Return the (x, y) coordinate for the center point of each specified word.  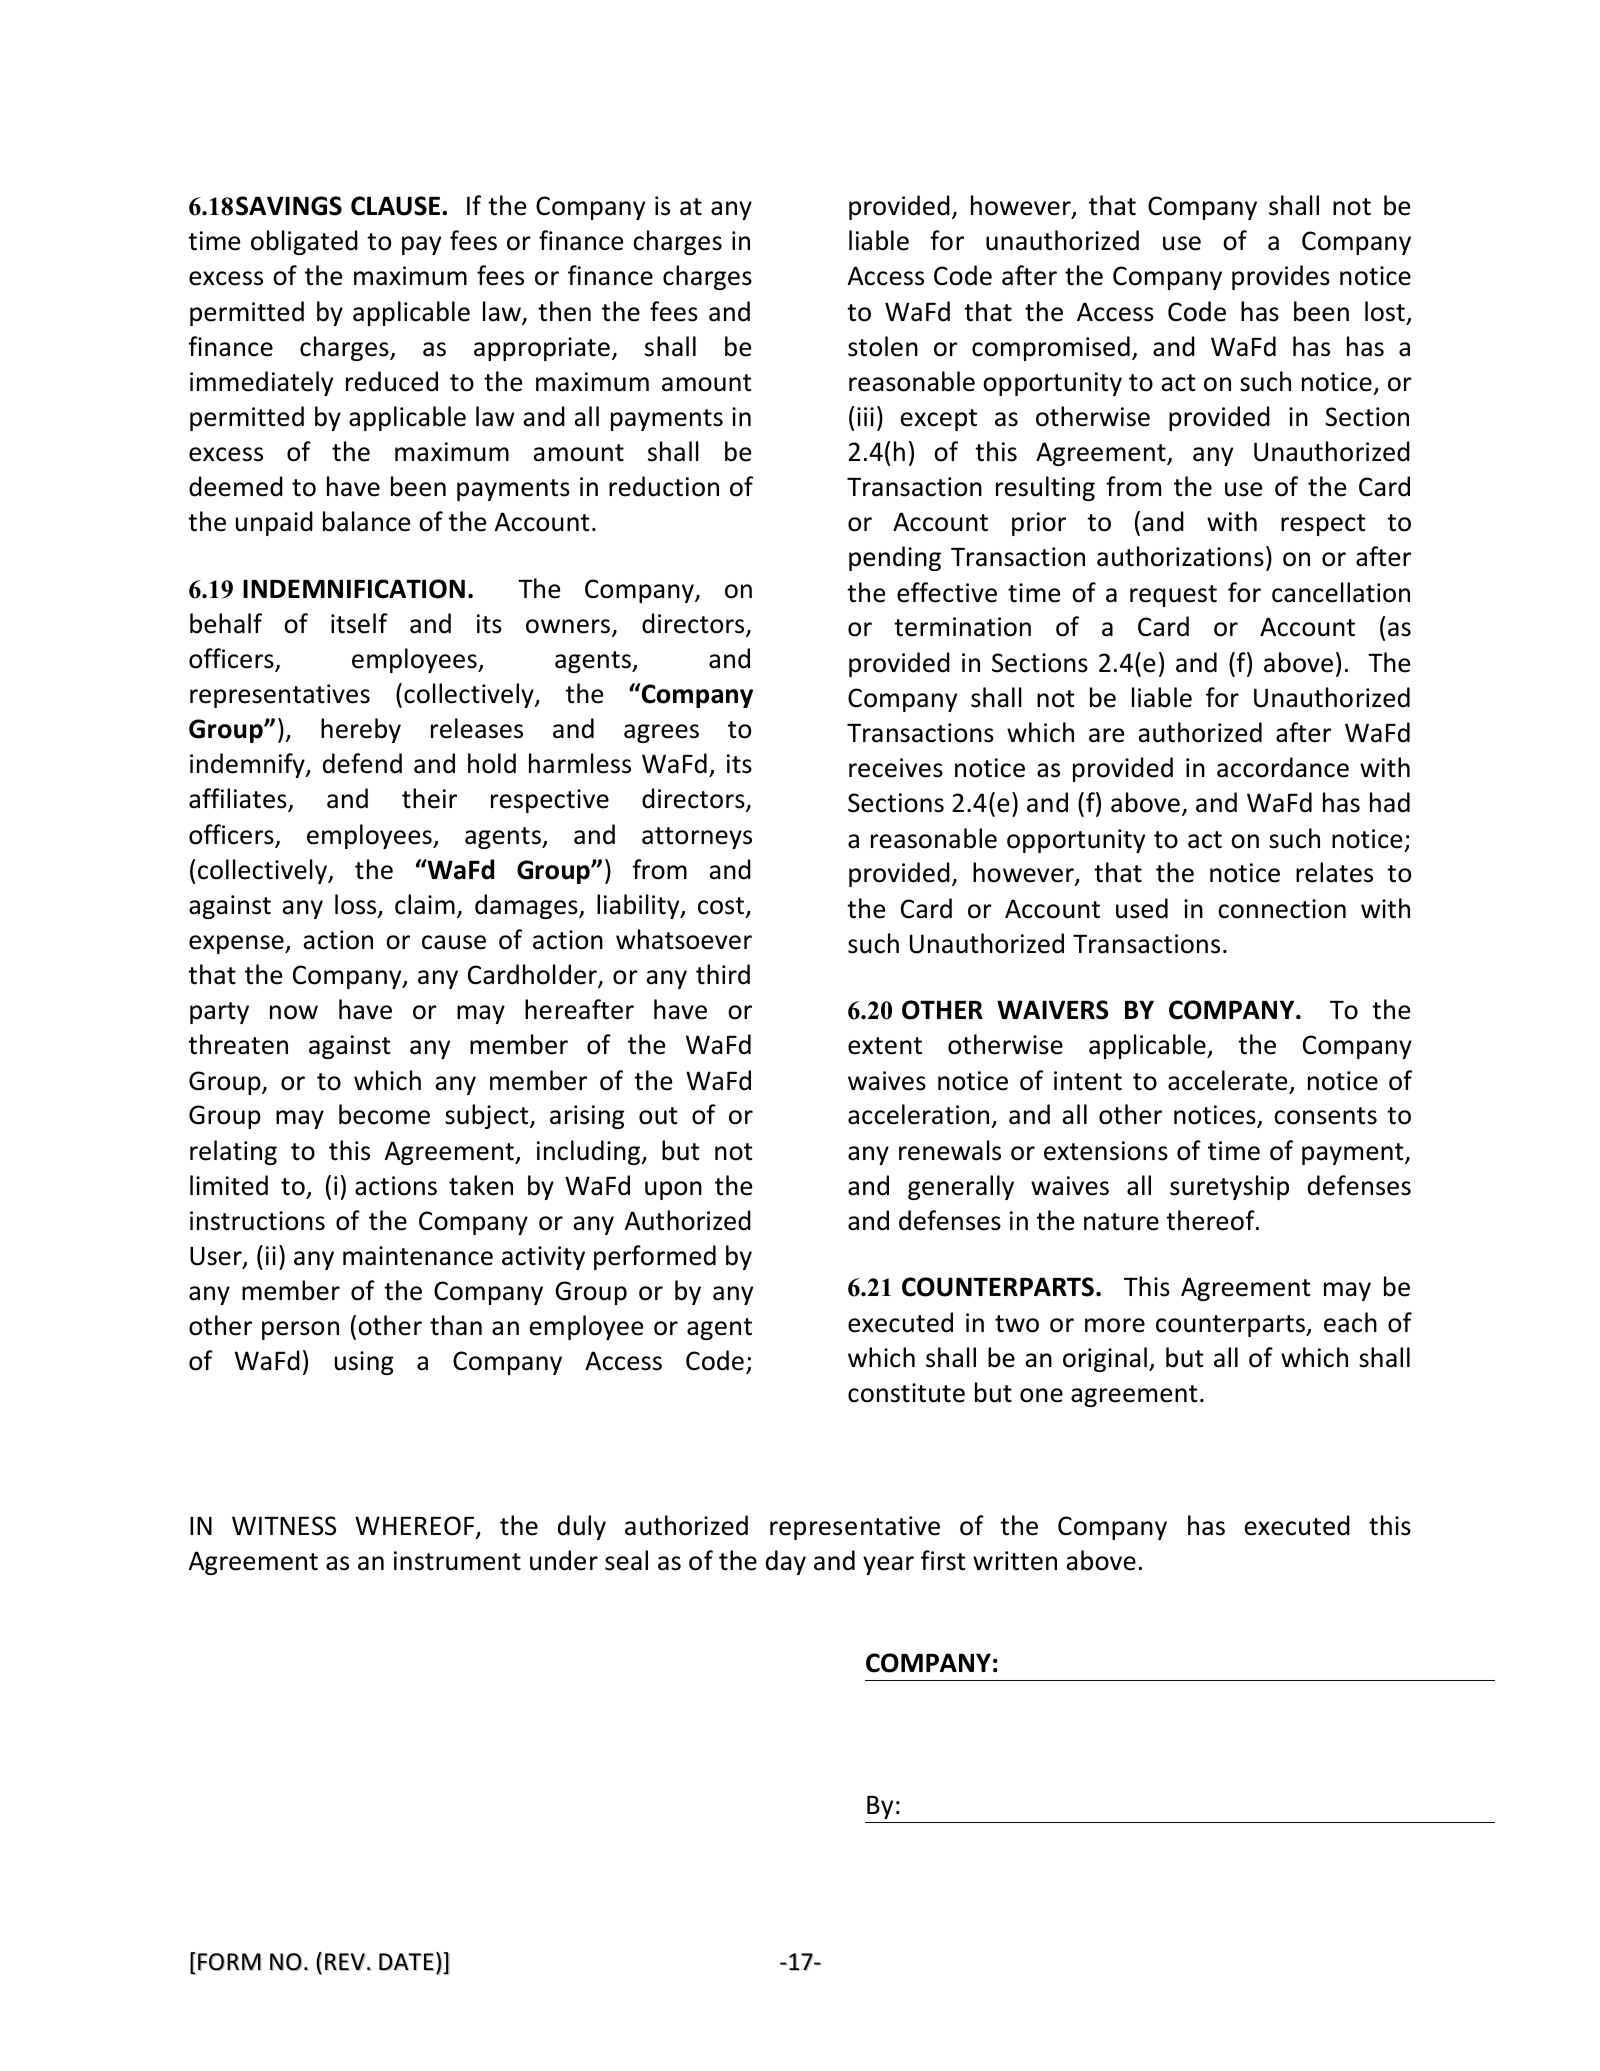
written (1015, 1561)
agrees (661, 733)
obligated (304, 242)
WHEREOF (414, 1526)
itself (359, 623)
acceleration (918, 1114)
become (384, 1114)
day (786, 1562)
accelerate (1227, 1080)
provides (1281, 277)
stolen (883, 346)
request (1173, 596)
